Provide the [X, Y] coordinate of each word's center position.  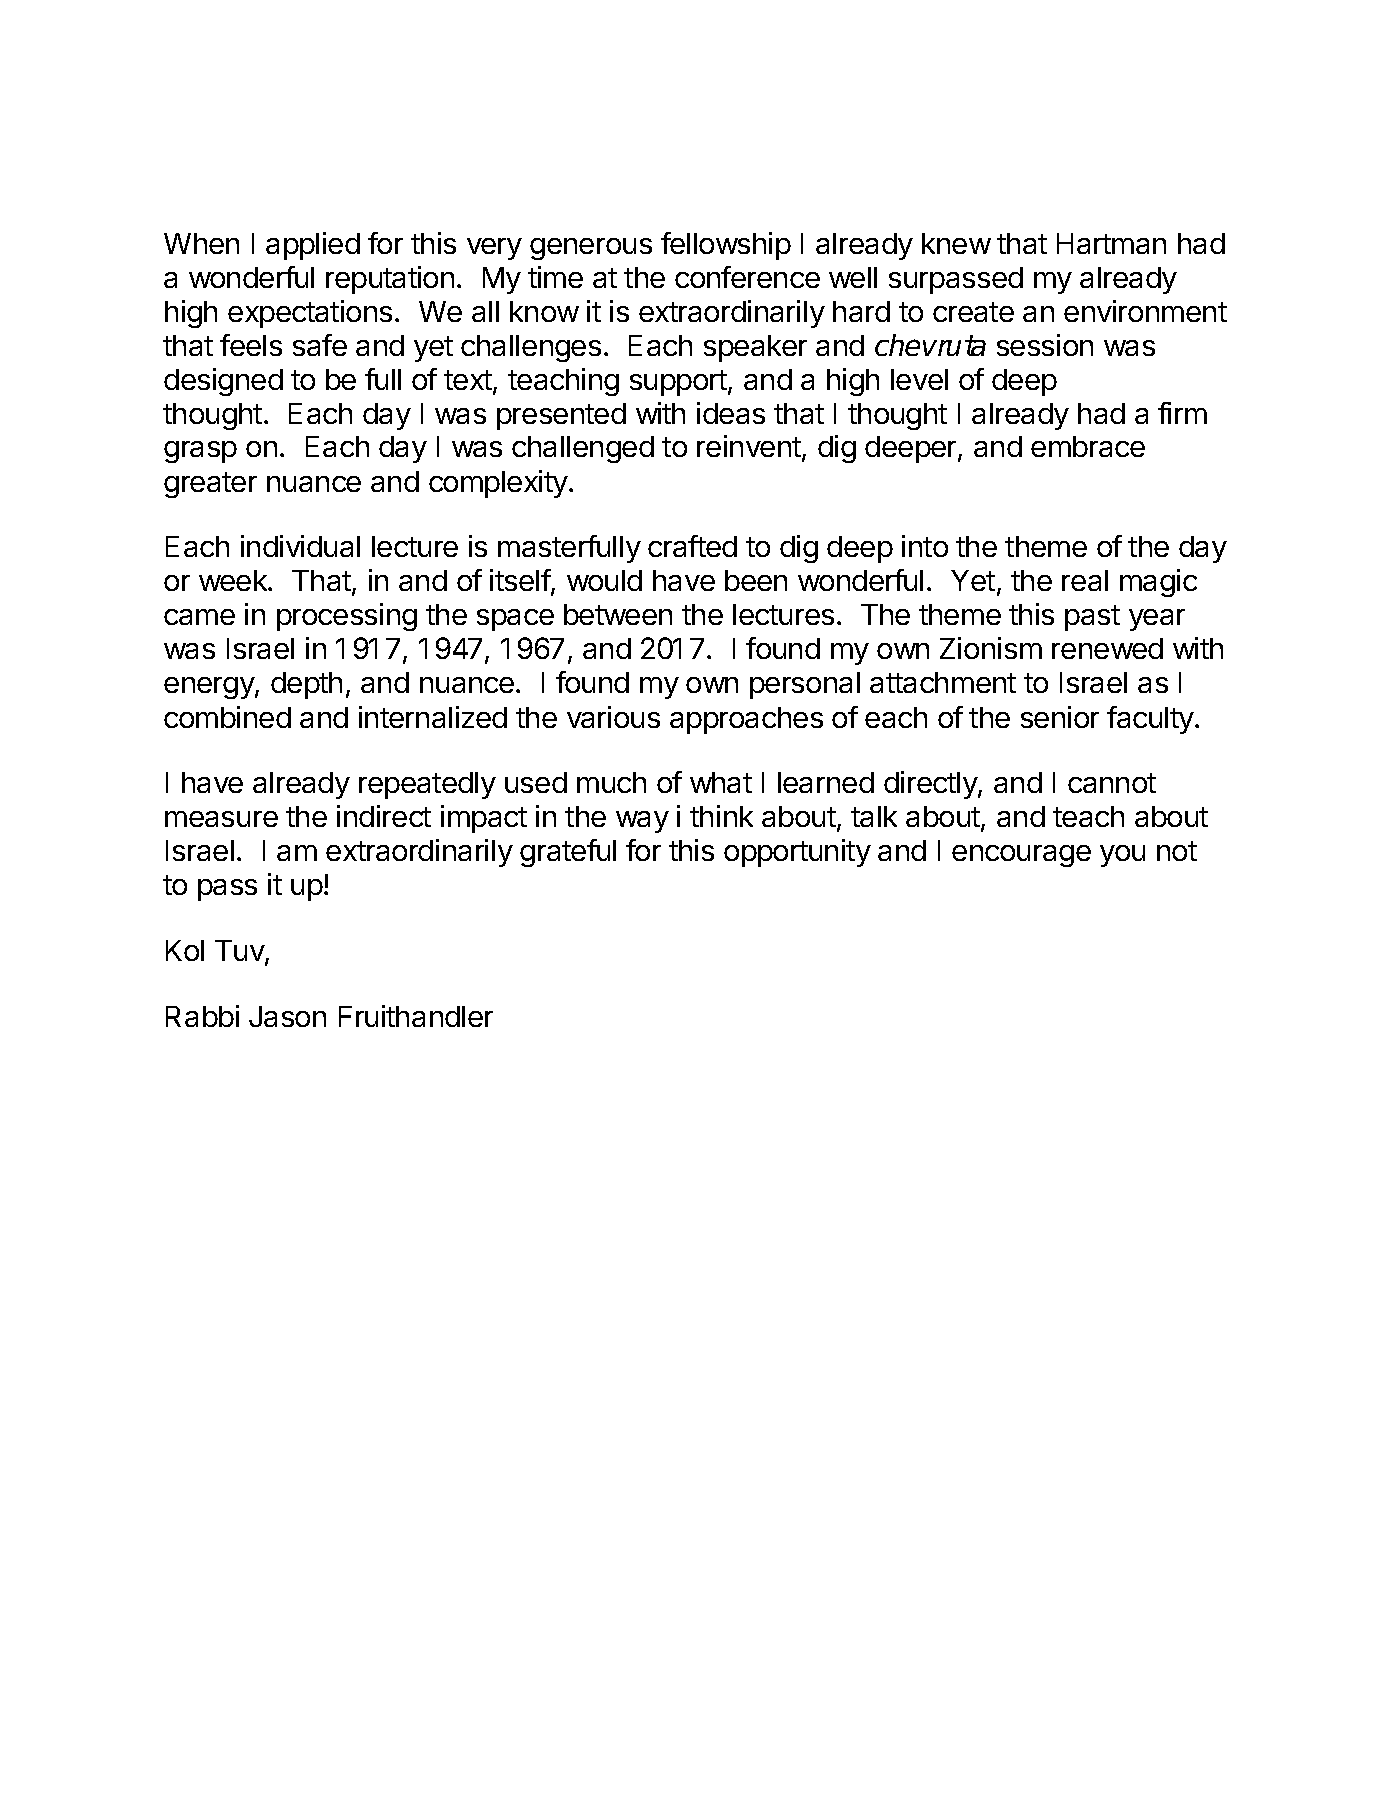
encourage [1021, 856]
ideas [731, 413]
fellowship [726, 246]
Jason [287, 1016]
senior [1060, 717]
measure [221, 819]
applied [313, 246]
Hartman [1111, 243]
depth [306, 685]
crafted [692, 546]
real [1085, 580]
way [642, 822]
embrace [1088, 446]
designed [223, 382]
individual [300, 546]
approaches [746, 720]
